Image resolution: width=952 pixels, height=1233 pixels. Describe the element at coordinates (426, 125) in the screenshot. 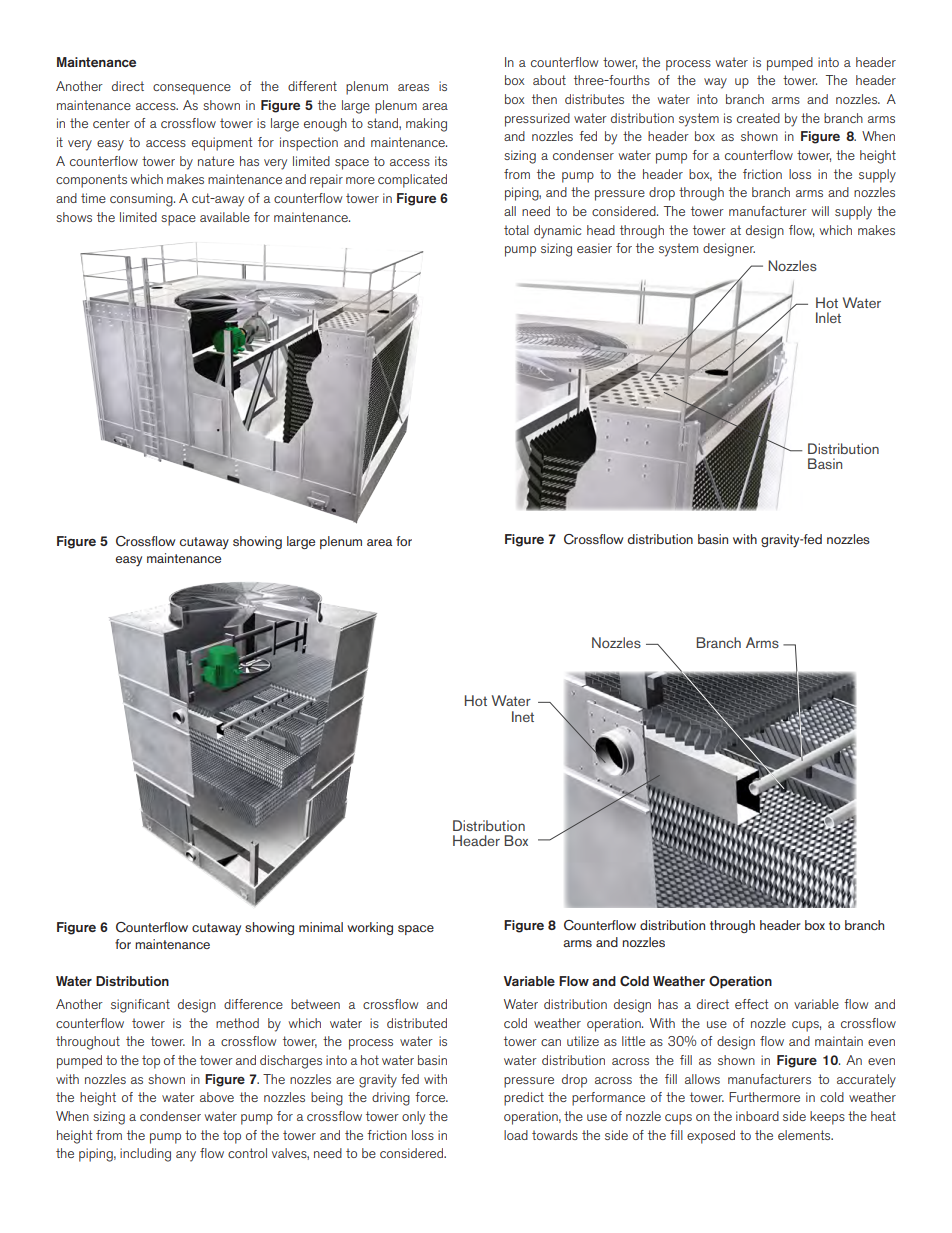

I see `making` at that location.
